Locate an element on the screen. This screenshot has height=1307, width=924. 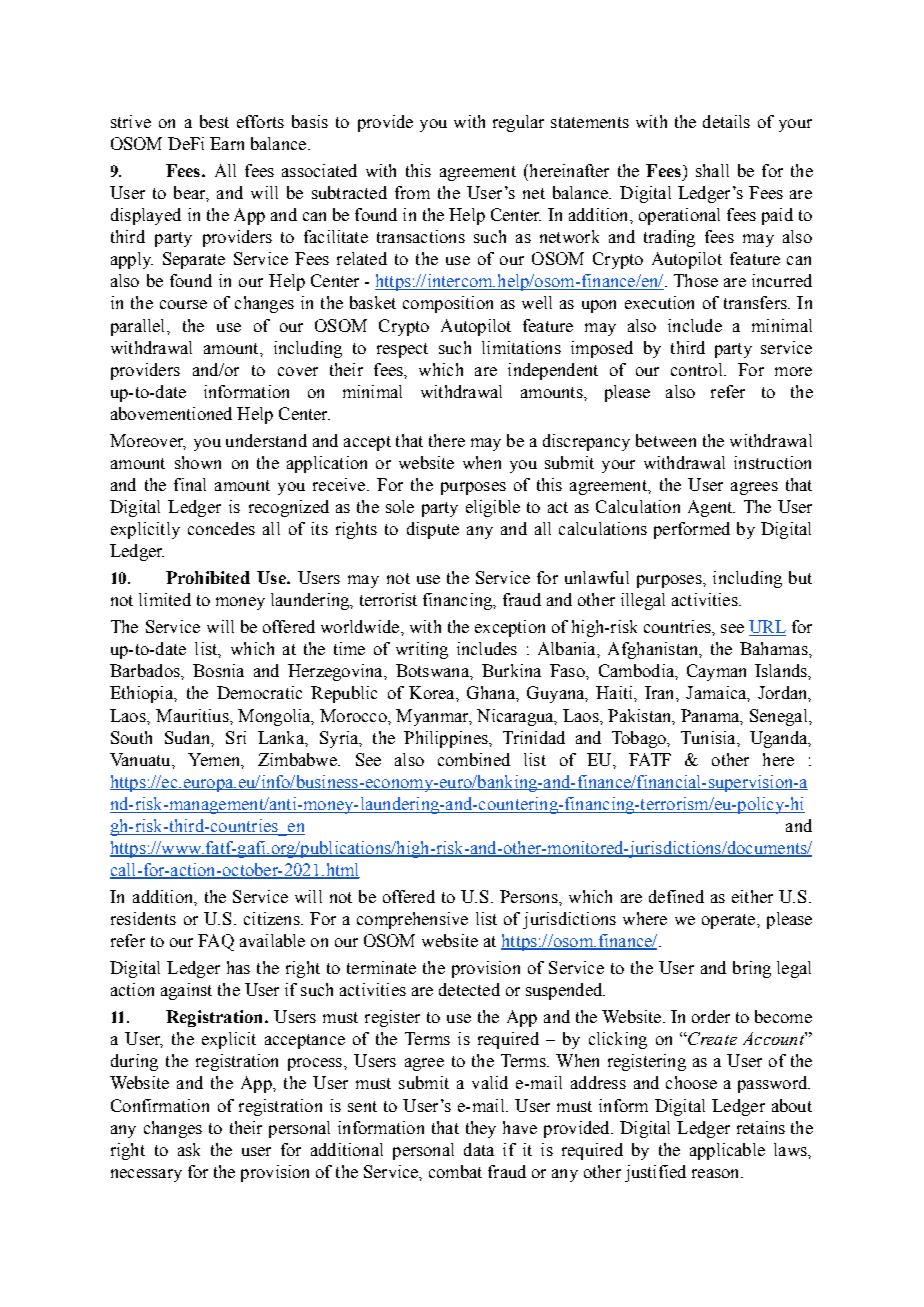
operate is located at coordinates (730, 921).
